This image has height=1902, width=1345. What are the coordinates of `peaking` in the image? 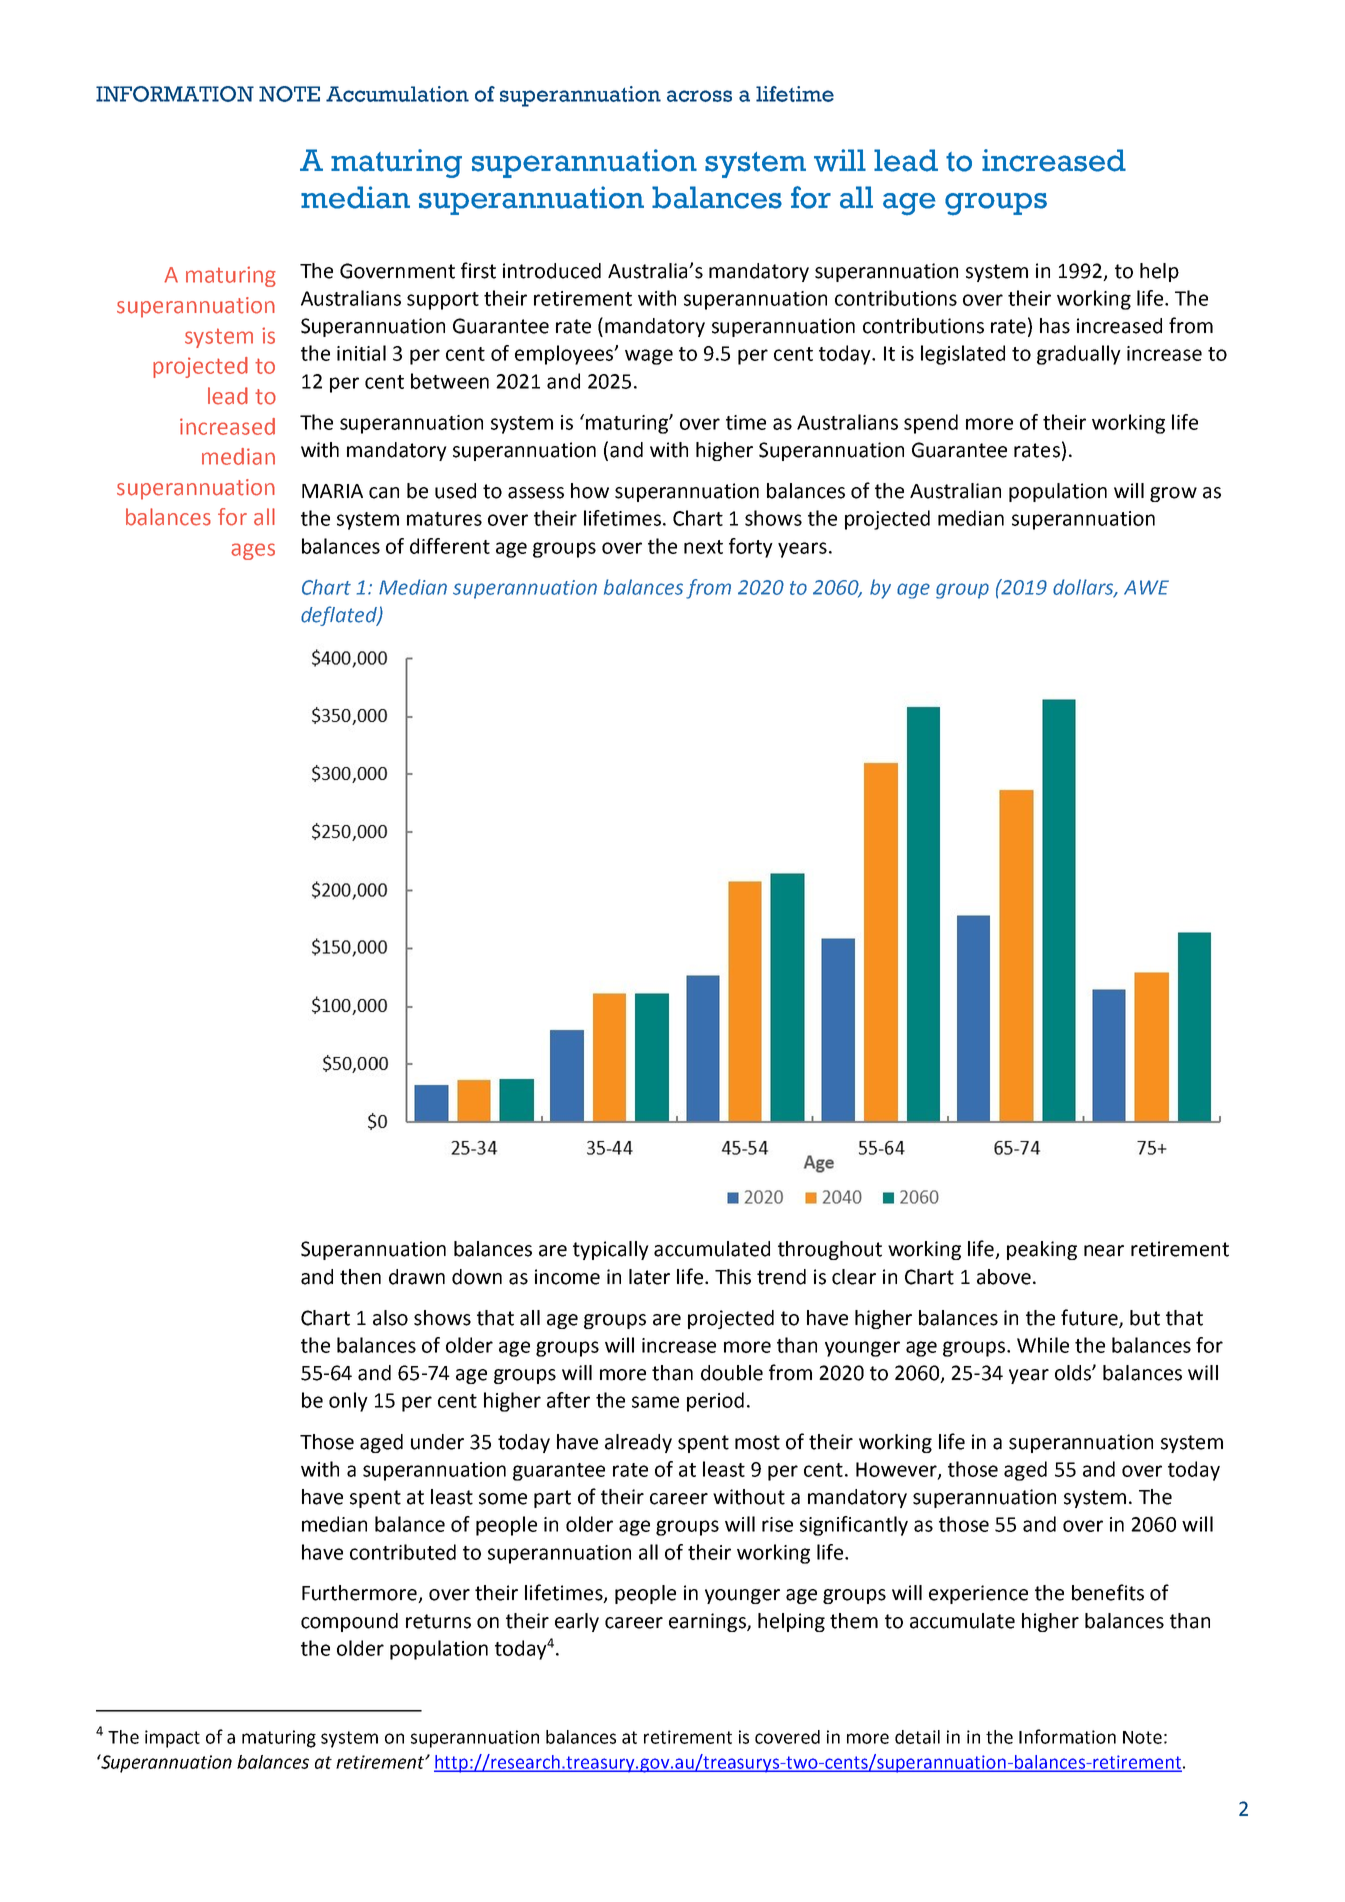 It's located at (1042, 1250).
